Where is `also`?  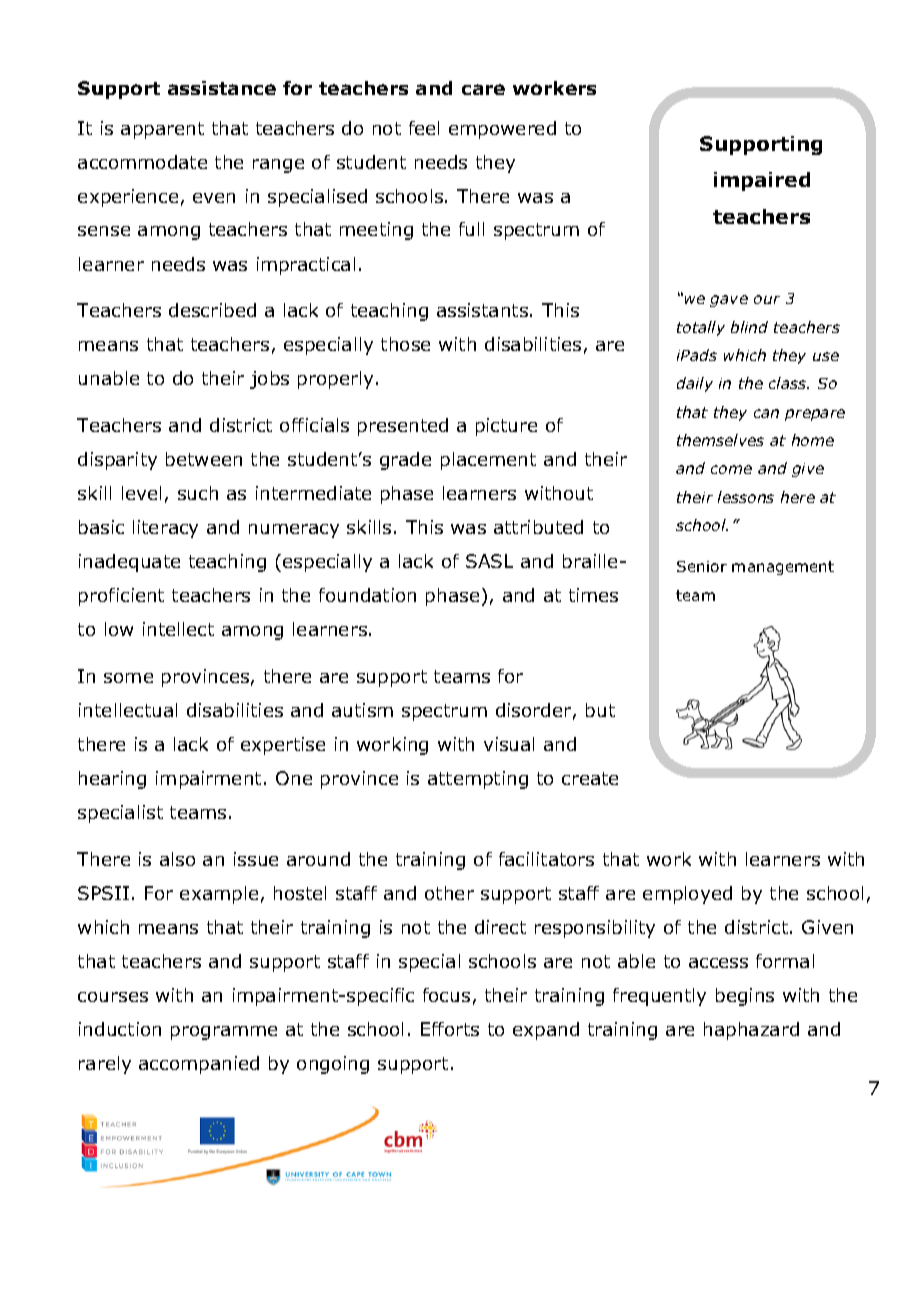
also is located at coordinates (177, 859).
